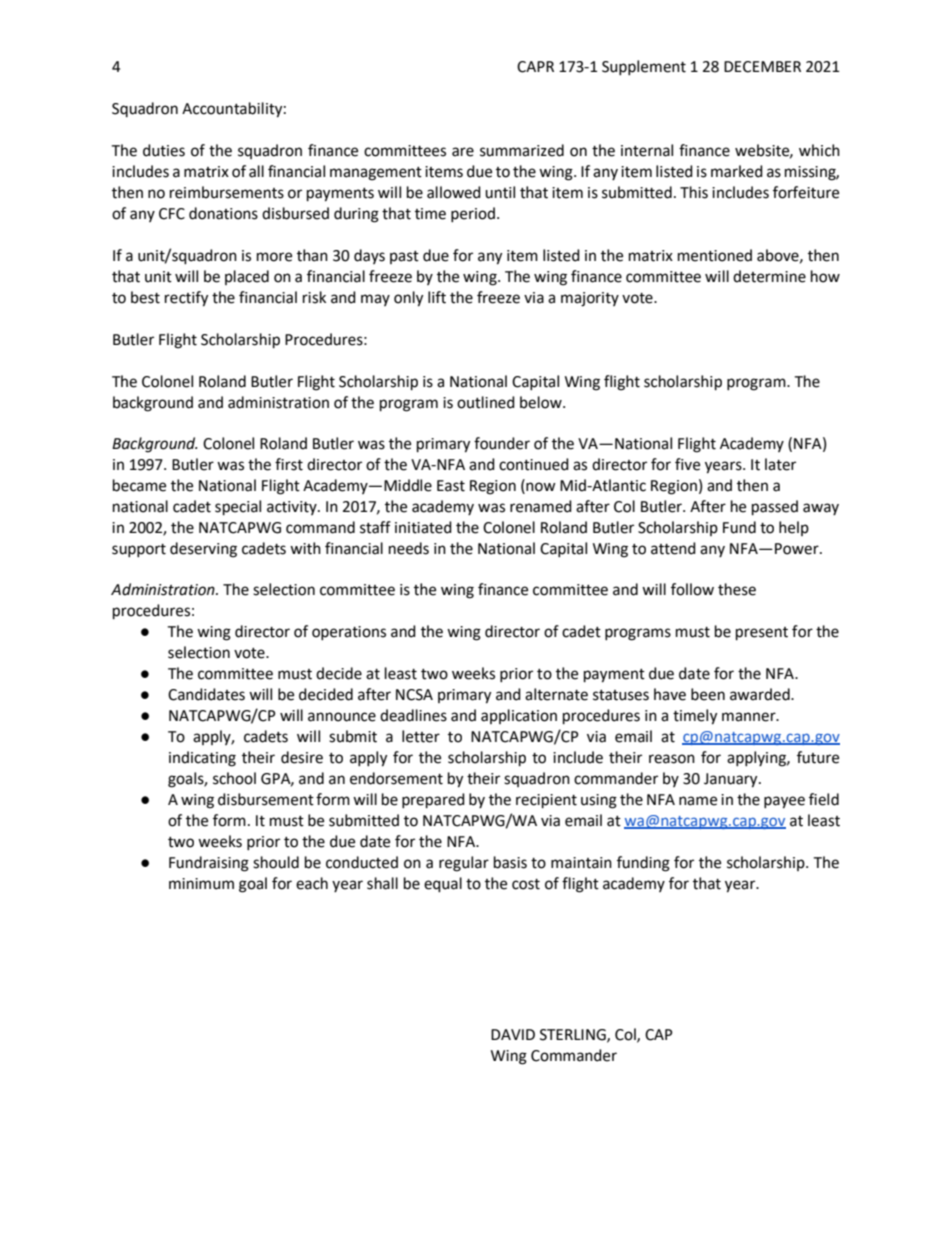 The image size is (952, 1233). Describe the element at coordinates (164, 150) in the screenshot. I see `duties` at that location.
